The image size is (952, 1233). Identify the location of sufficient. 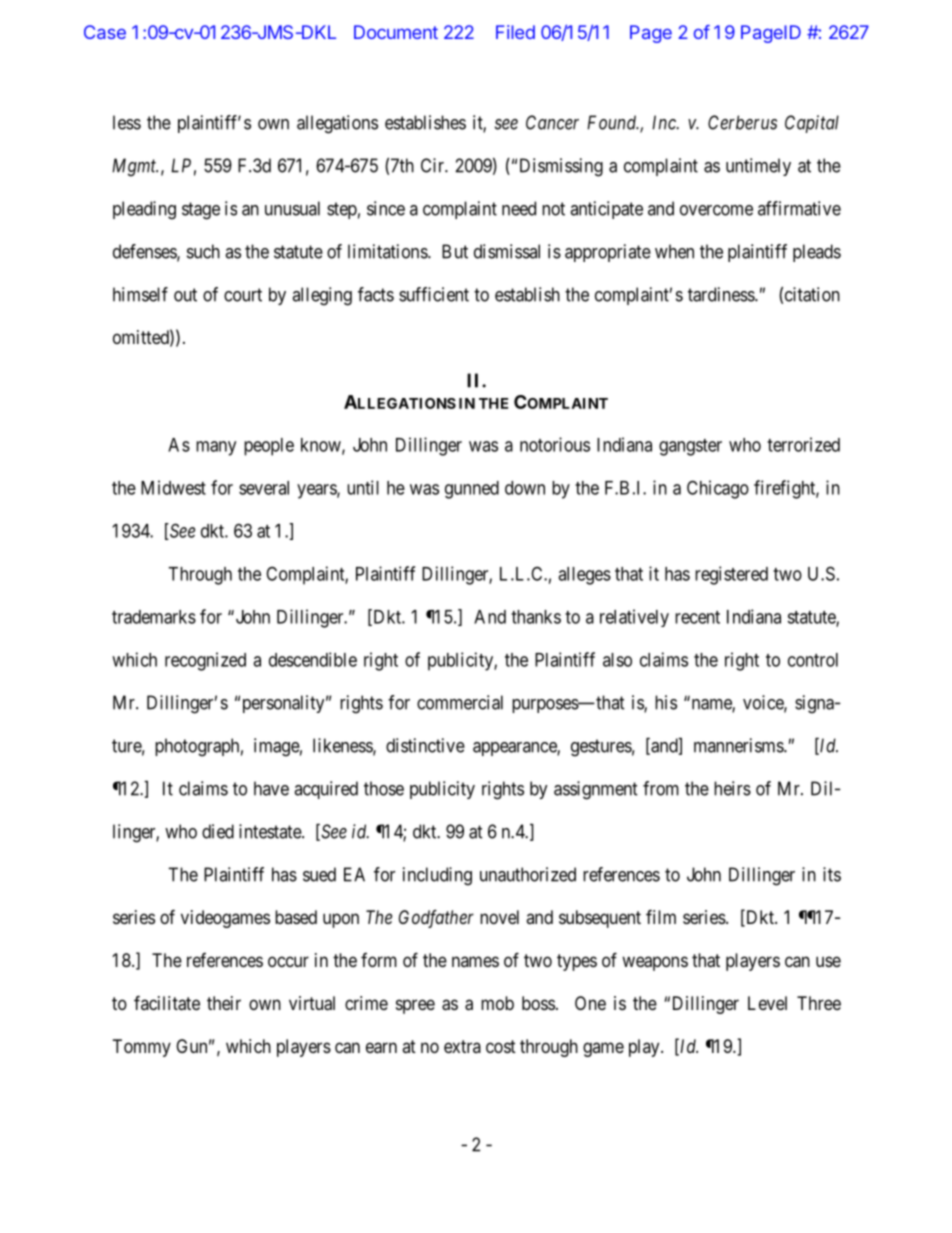
(434, 294).
